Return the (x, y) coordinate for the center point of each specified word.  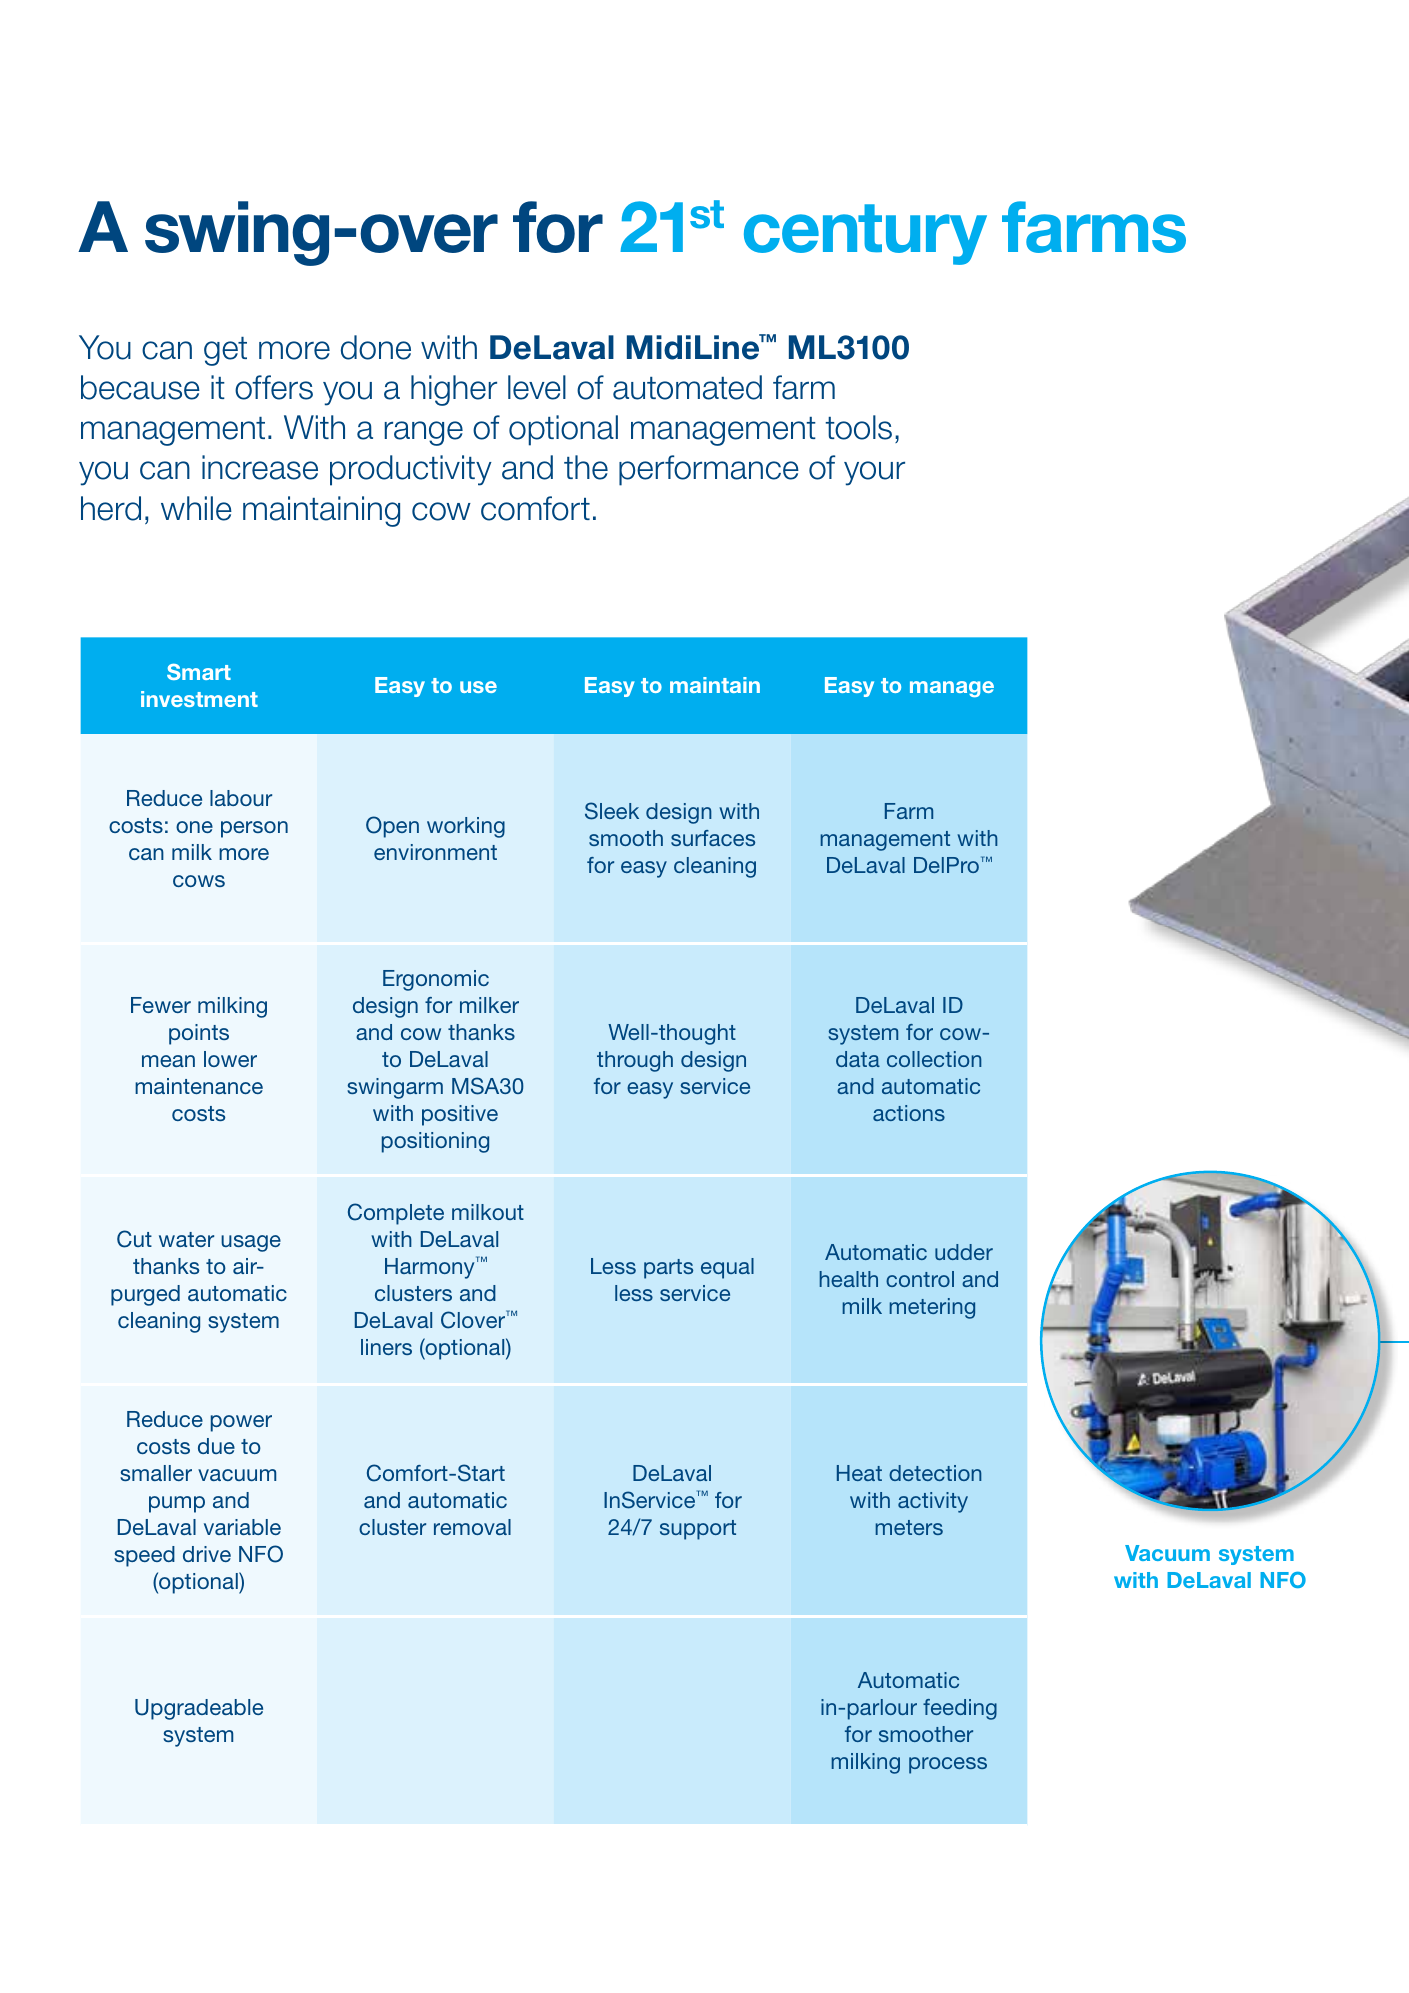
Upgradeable (199, 1709)
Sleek (612, 811)
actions (909, 1113)
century (865, 234)
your (874, 473)
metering (932, 1308)
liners (386, 1347)
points (199, 1034)
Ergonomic (436, 980)
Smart (199, 672)
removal (472, 1527)
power (241, 1423)
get (225, 351)
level (537, 387)
